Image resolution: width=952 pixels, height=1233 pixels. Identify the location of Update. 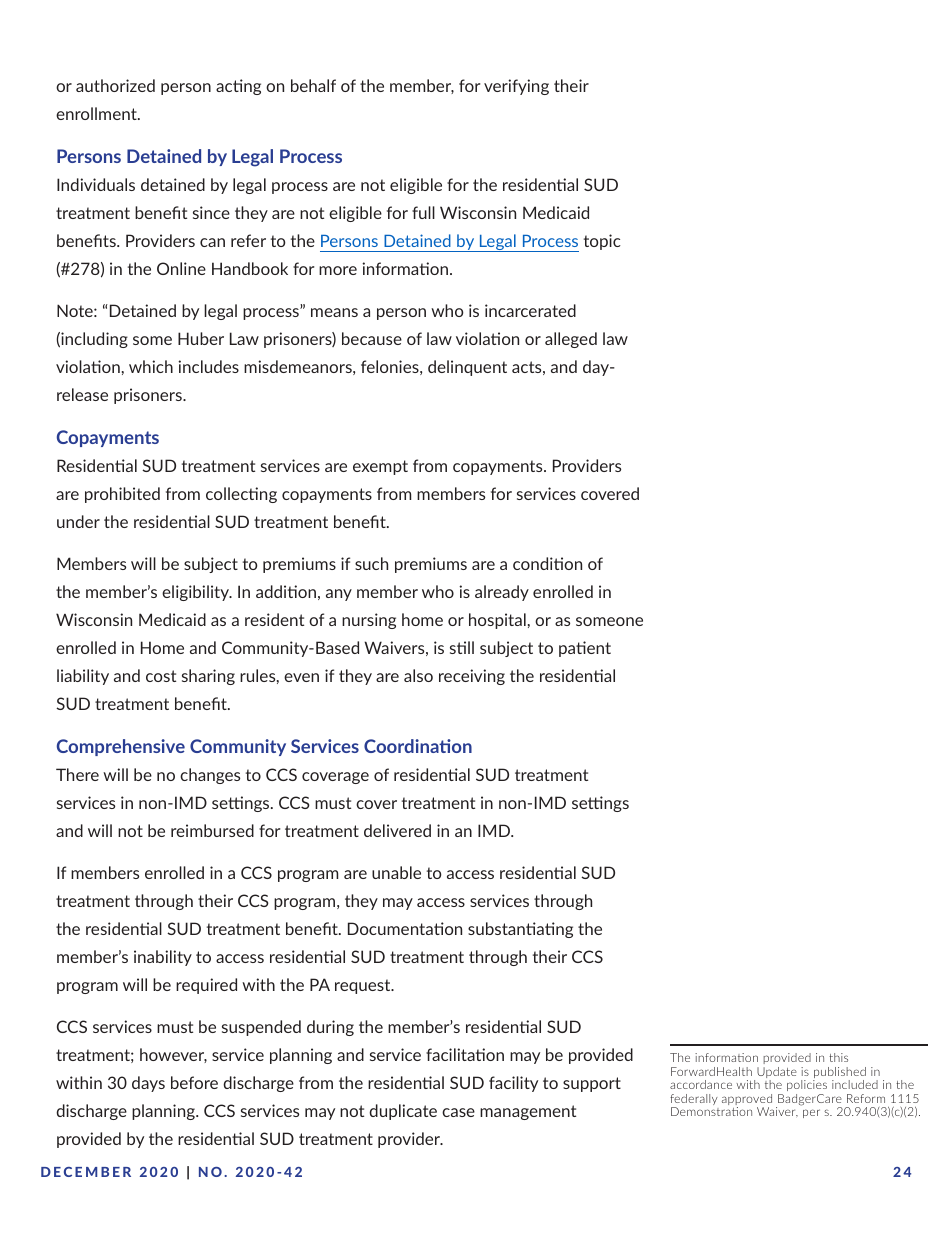
(777, 1074).
